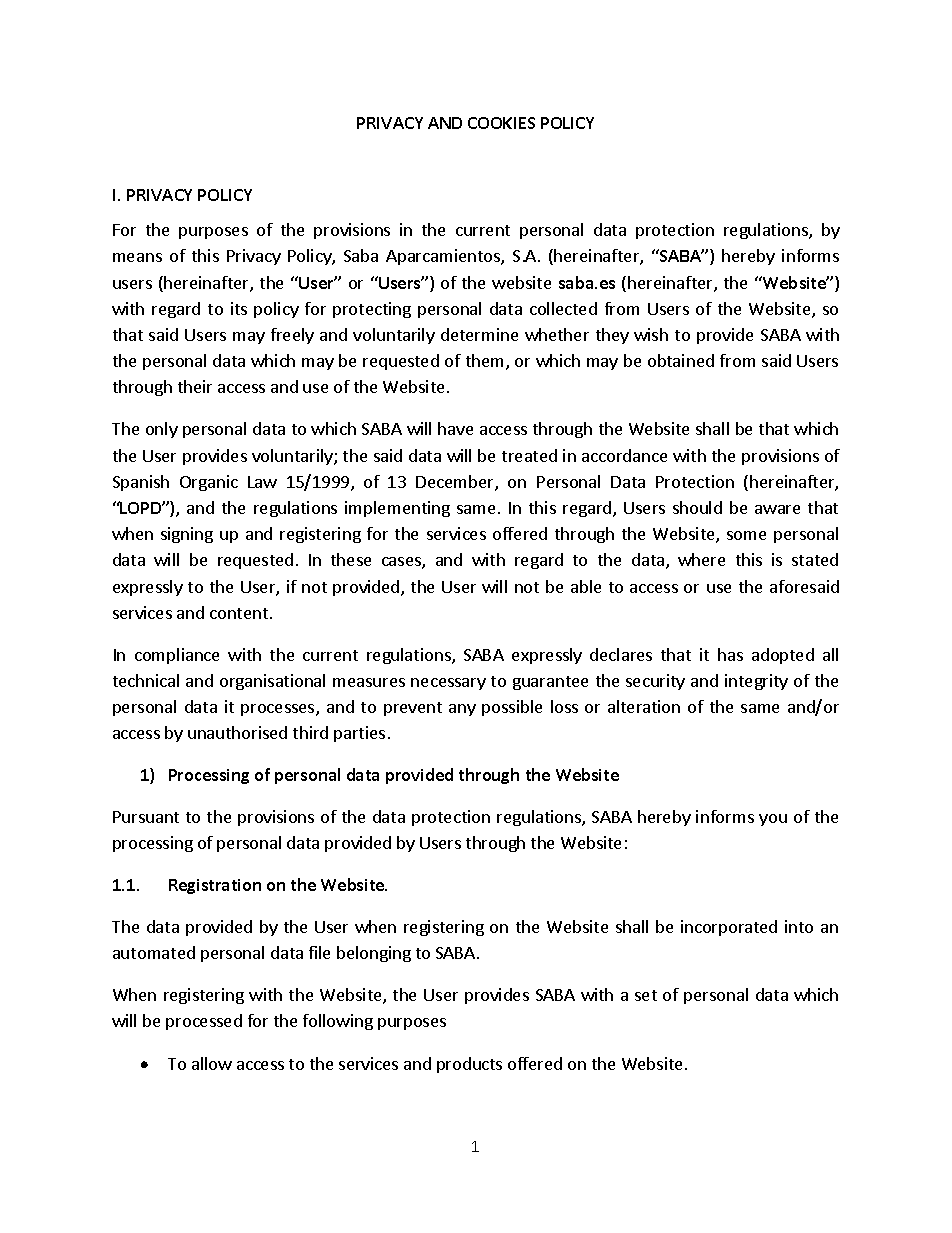 The width and height of the page is (952, 1233). What do you see at coordinates (204, 1022) in the page?
I see `processed` at bounding box center [204, 1022].
